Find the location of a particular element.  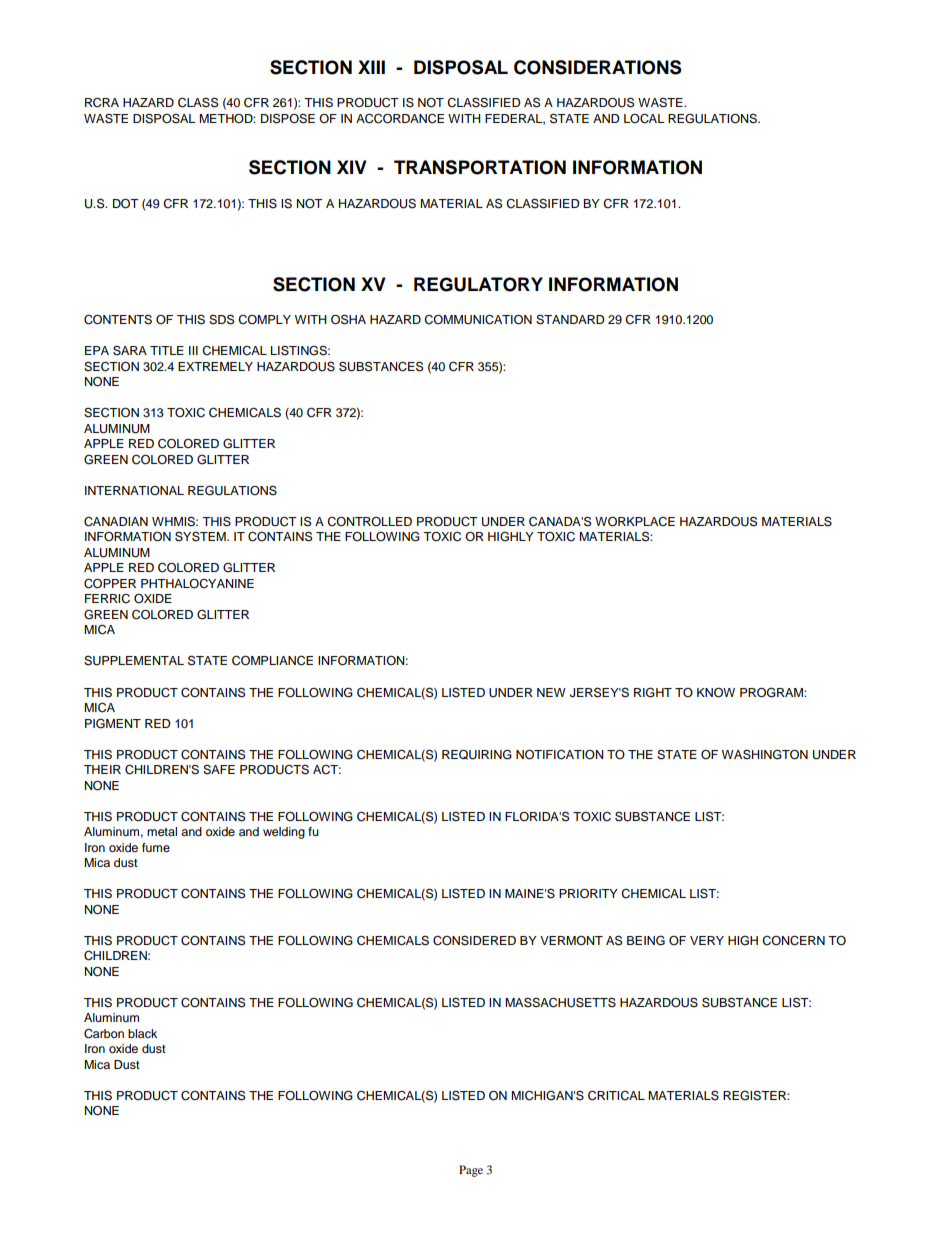

NEW is located at coordinates (551, 692).
